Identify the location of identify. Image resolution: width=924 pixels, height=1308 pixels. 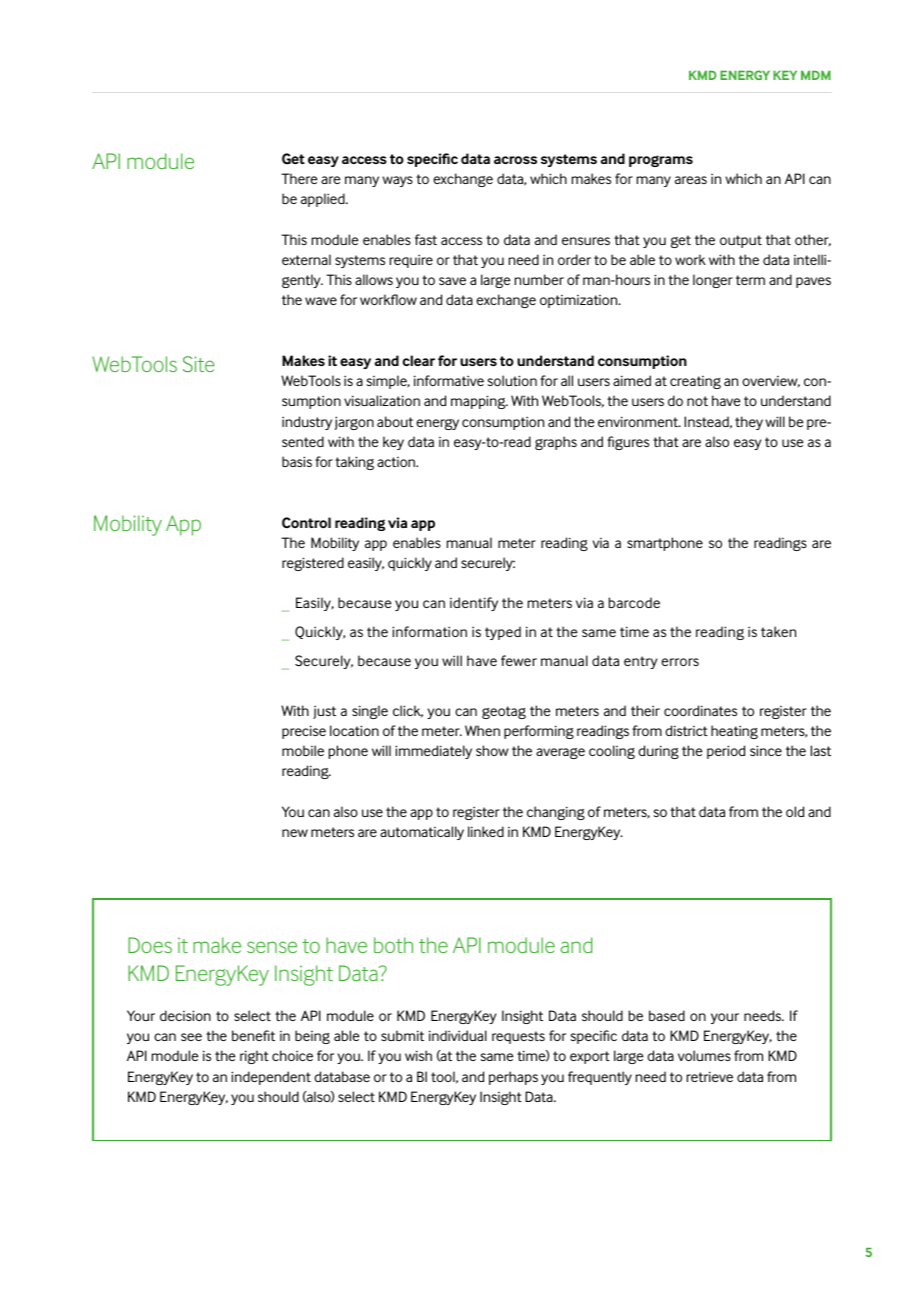
(474, 604).
